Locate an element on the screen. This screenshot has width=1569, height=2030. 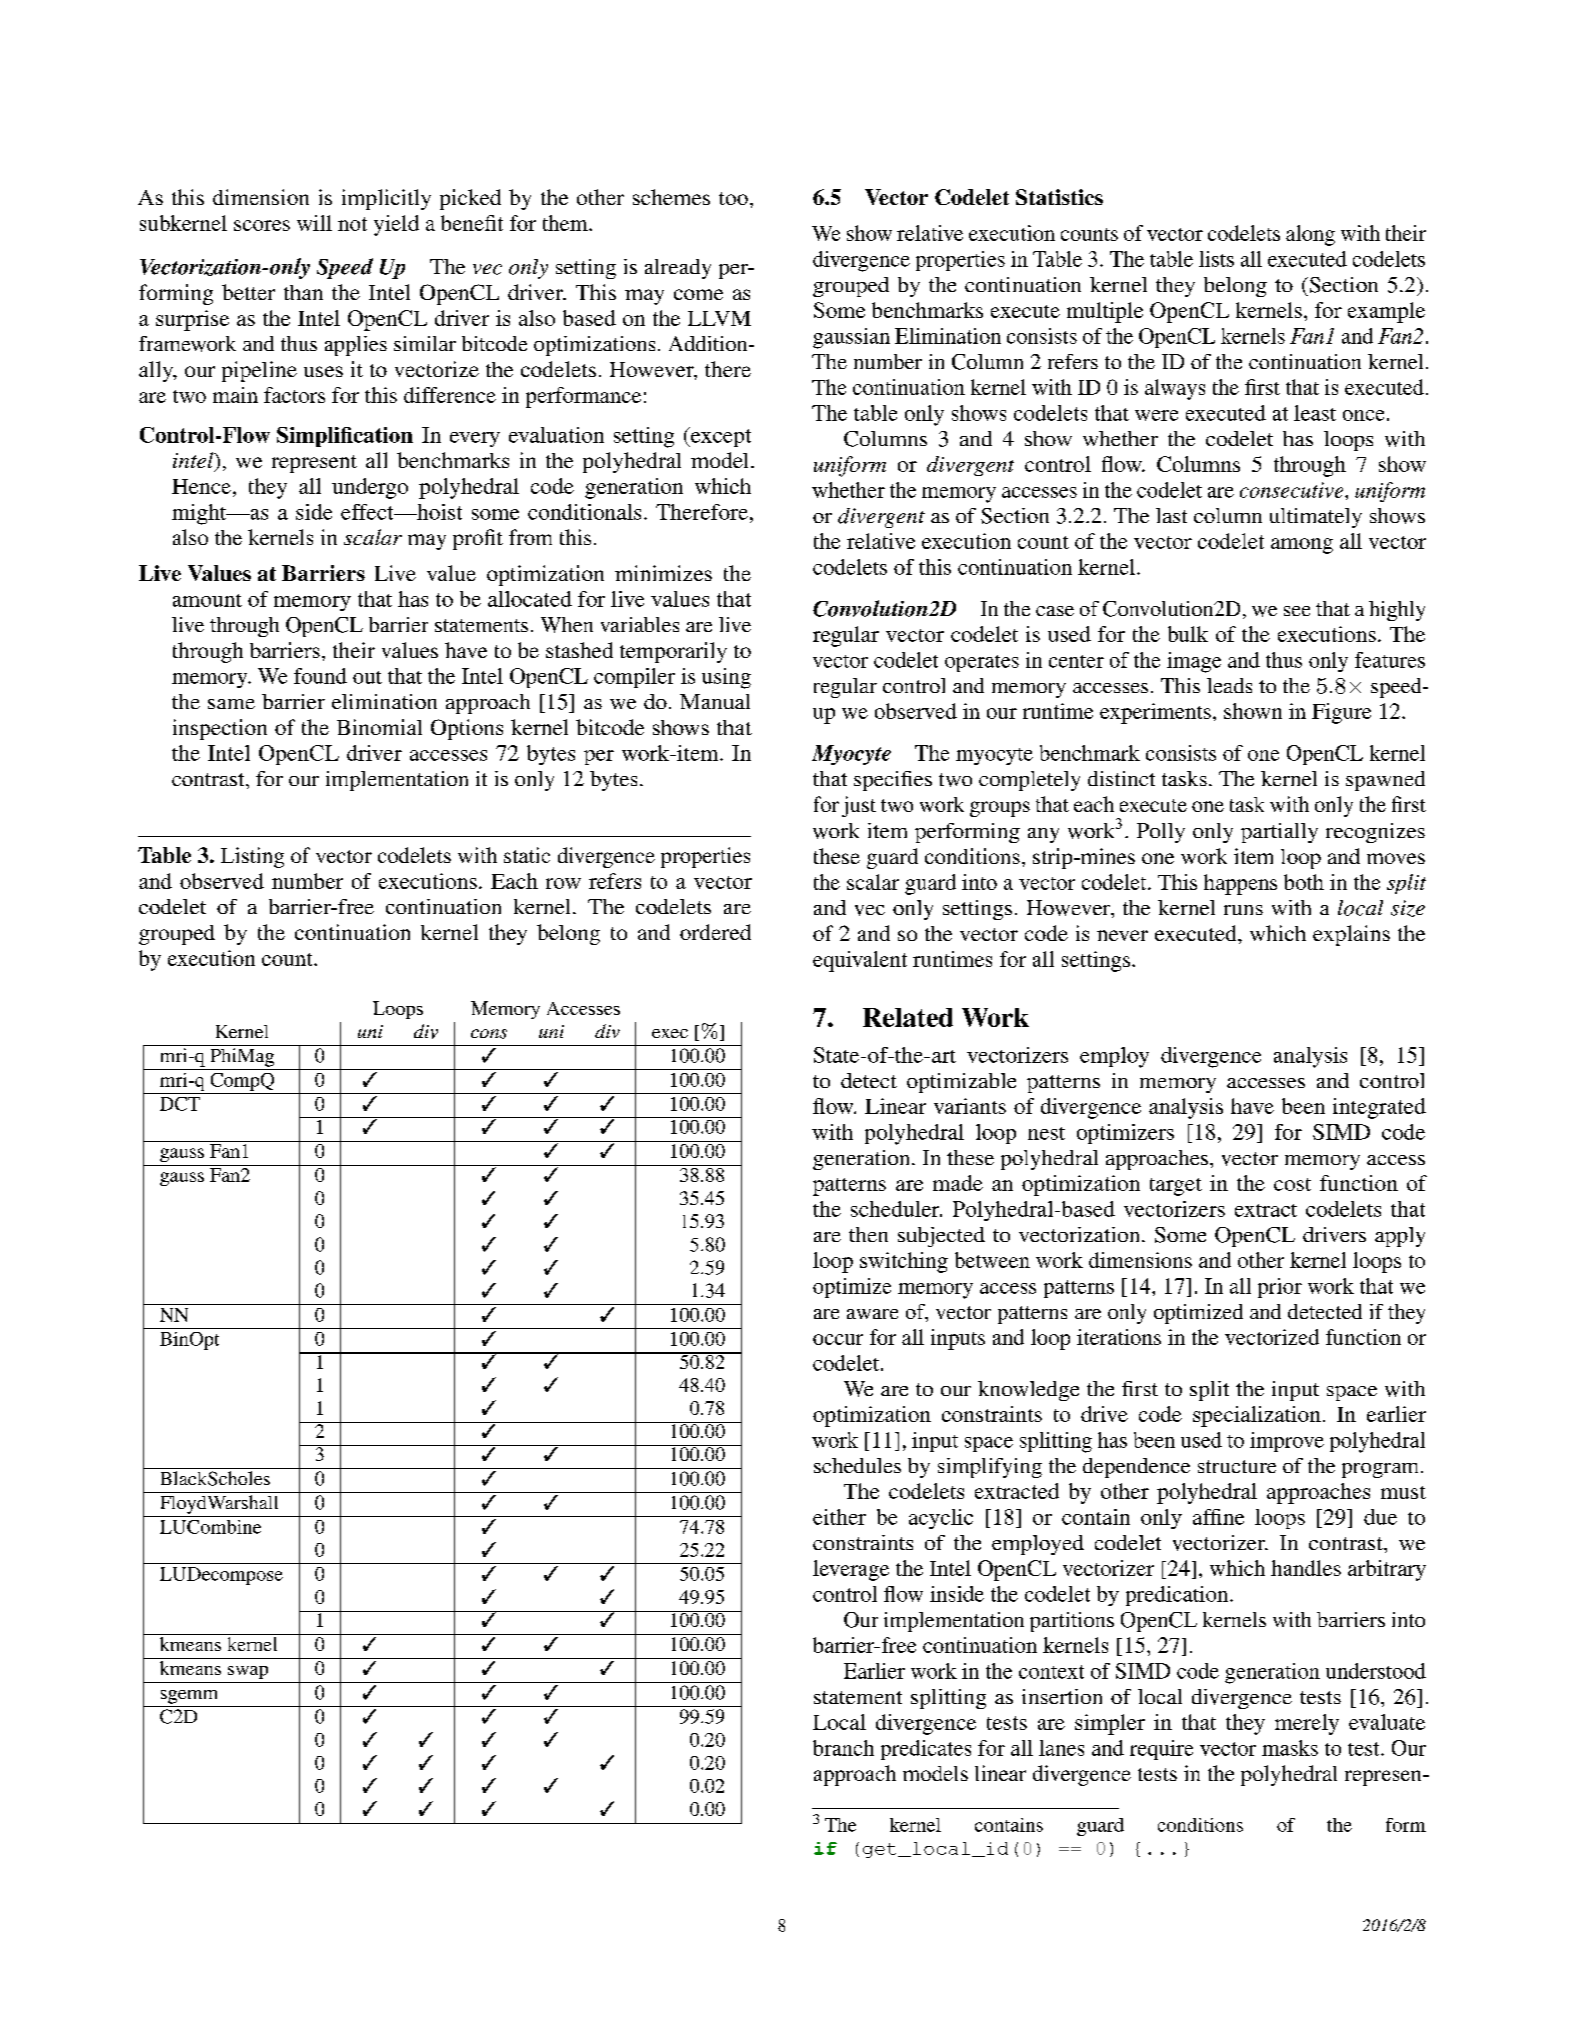
branch is located at coordinates (843, 1748).
